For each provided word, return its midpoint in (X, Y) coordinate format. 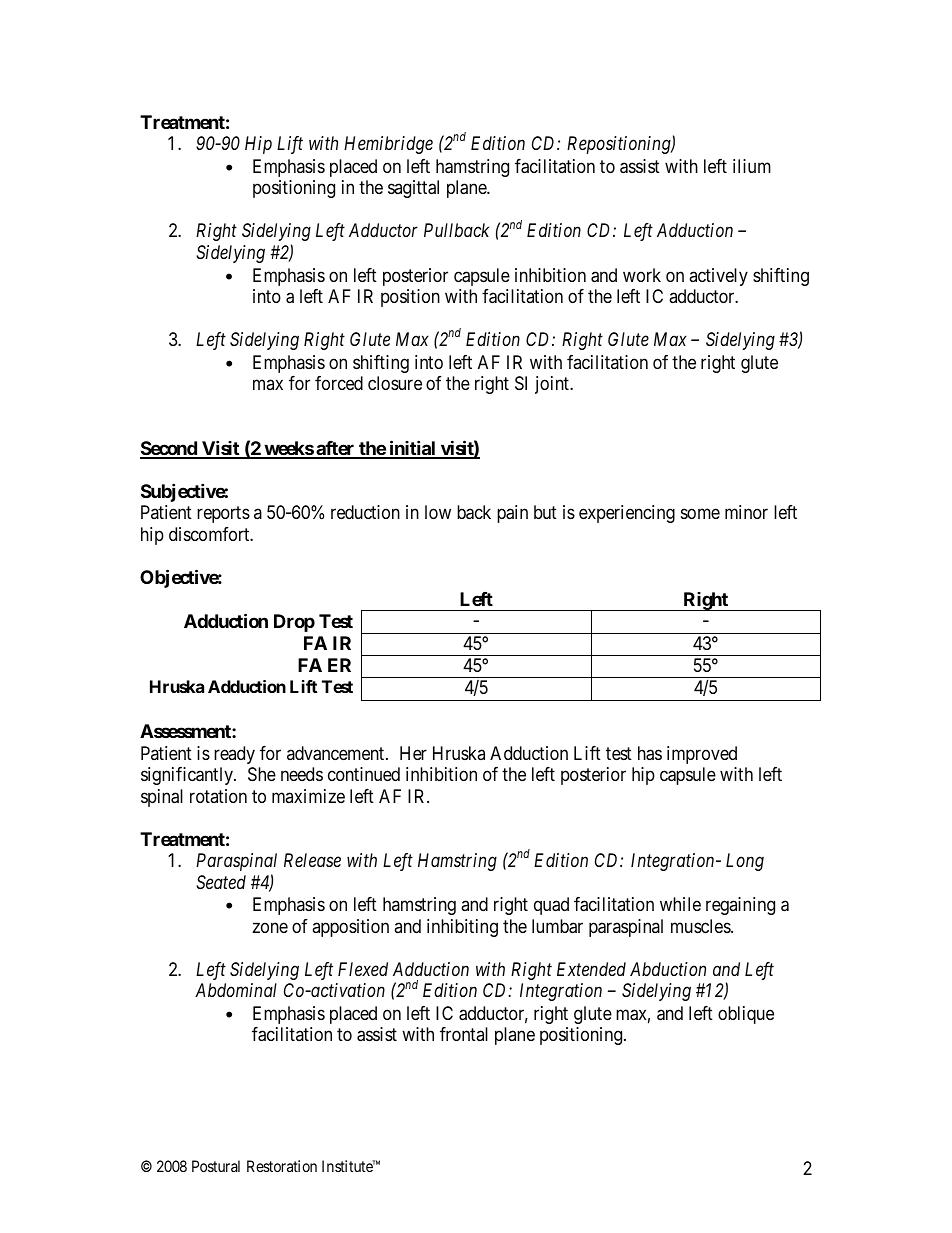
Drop (294, 623)
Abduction (668, 969)
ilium (752, 166)
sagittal (413, 189)
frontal (464, 1034)
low (438, 512)
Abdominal (236, 990)
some (700, 514)
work (642, 275)
